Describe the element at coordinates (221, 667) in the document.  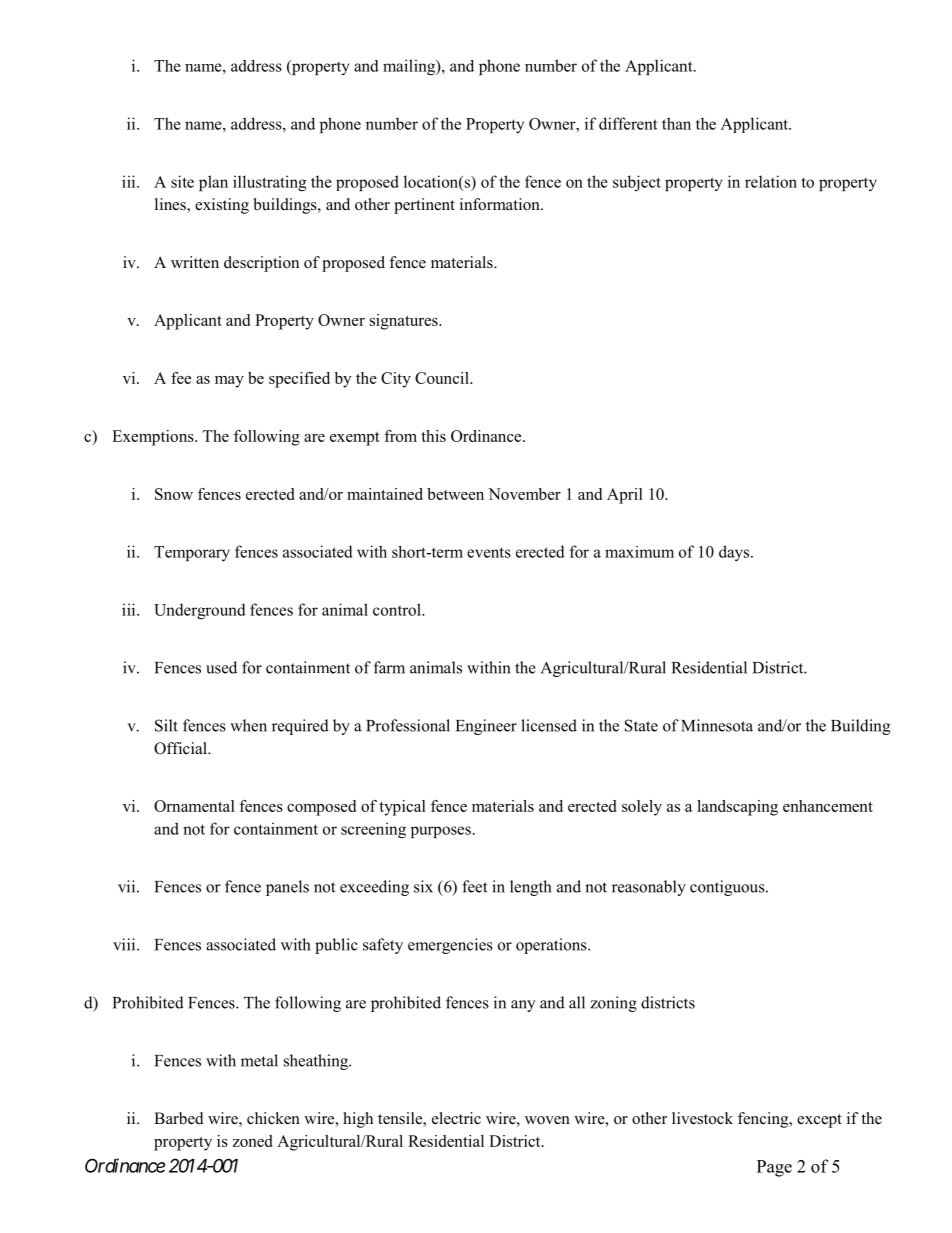
I see `used` at that location.
